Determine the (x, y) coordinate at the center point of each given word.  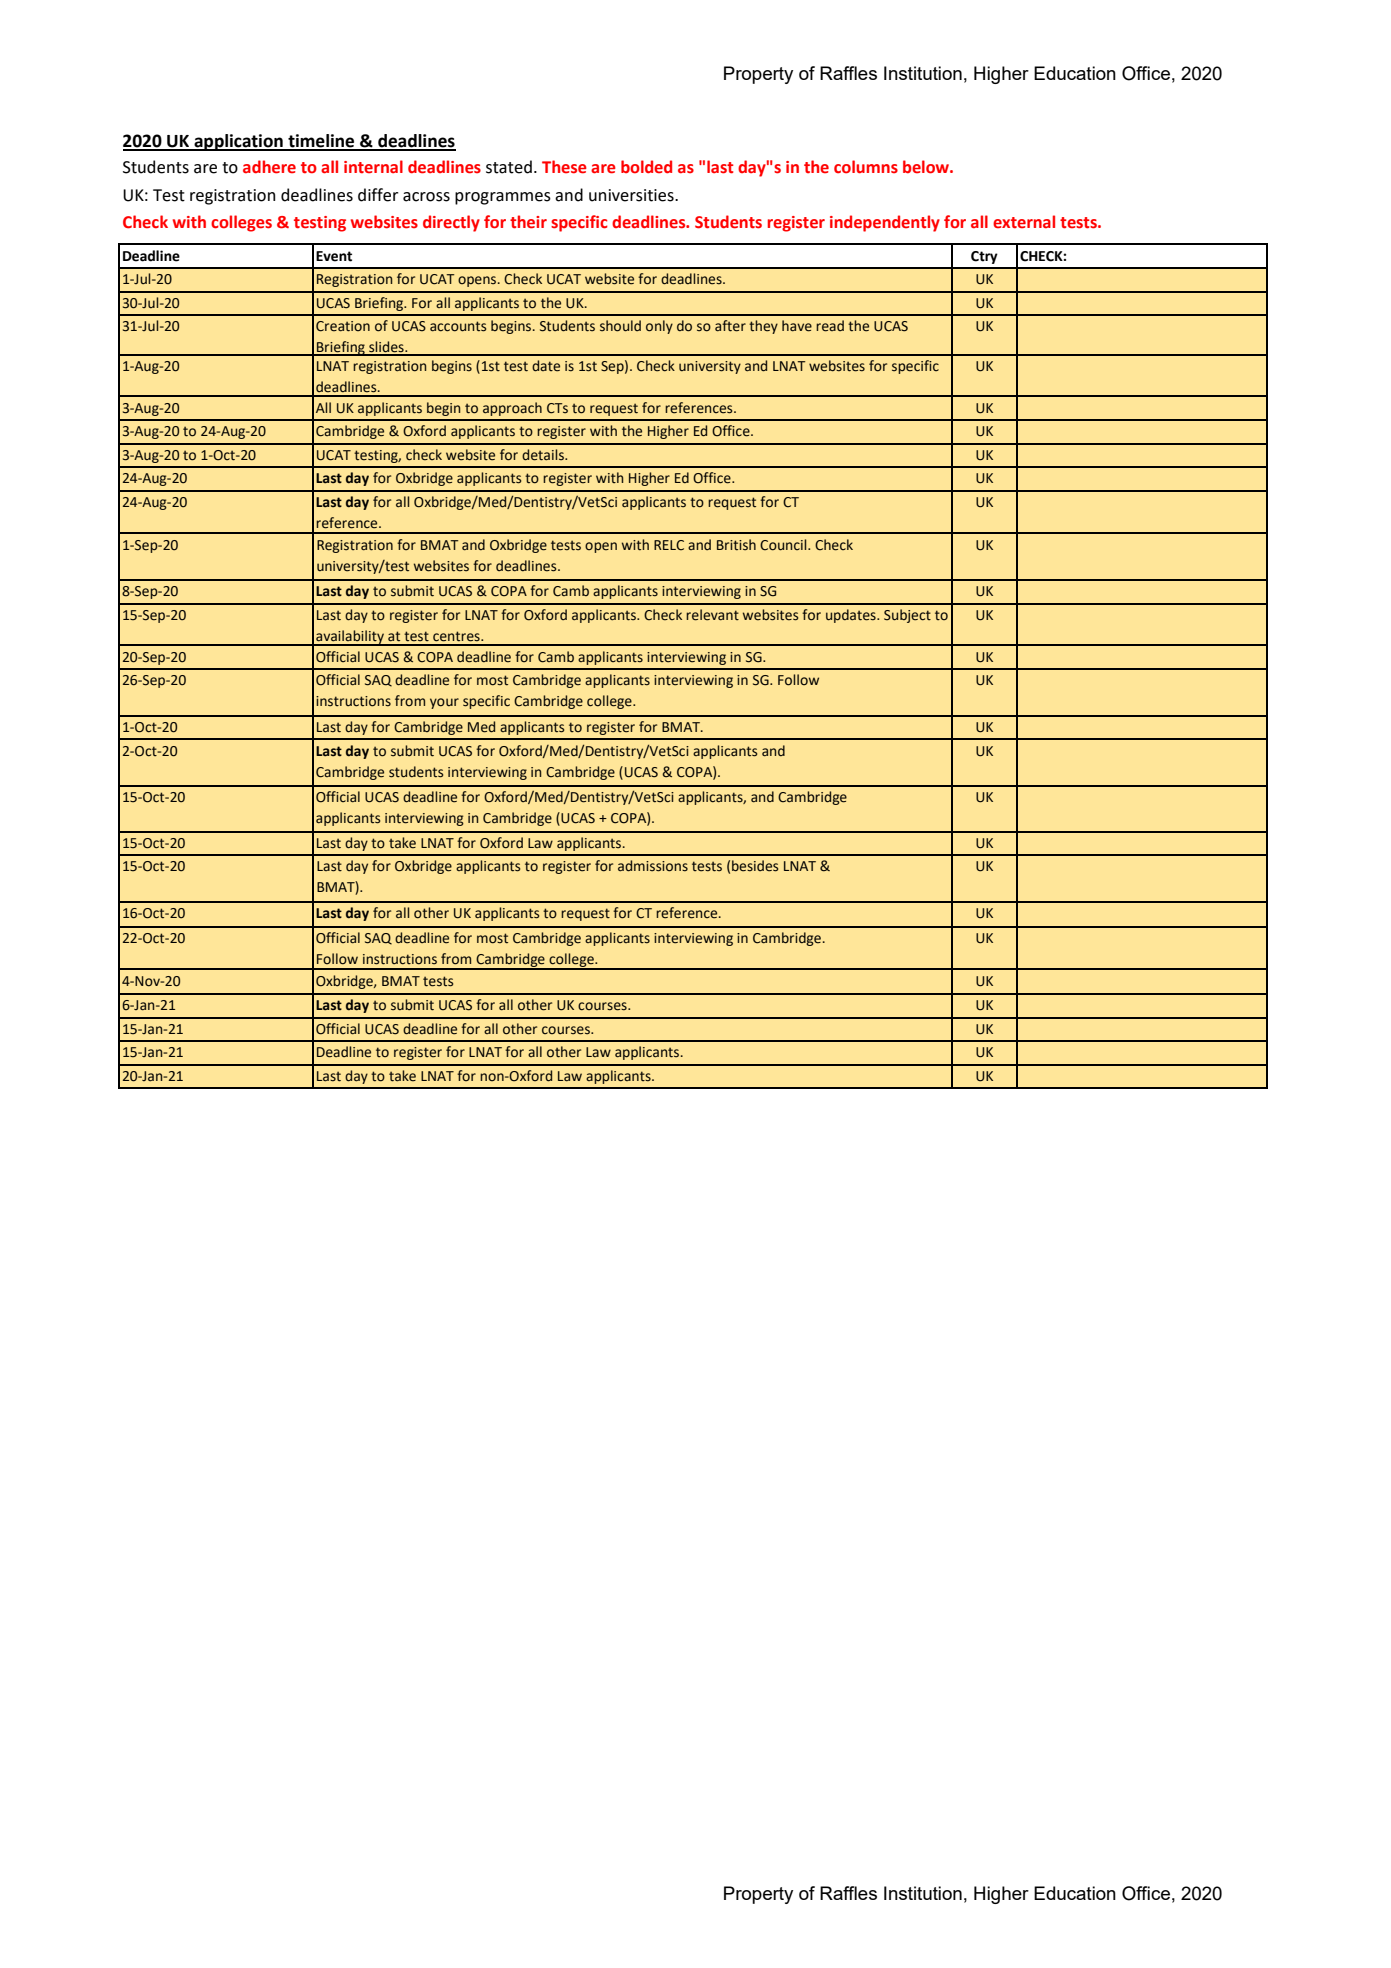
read (830, 326)
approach (512, 409)
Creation (343, 326)
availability (350, 638)
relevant (712, 615)
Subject (907, 616)
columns (866, 167)
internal (373, 167)
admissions (653, 866)
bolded (646, 167)
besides (755, 866)
